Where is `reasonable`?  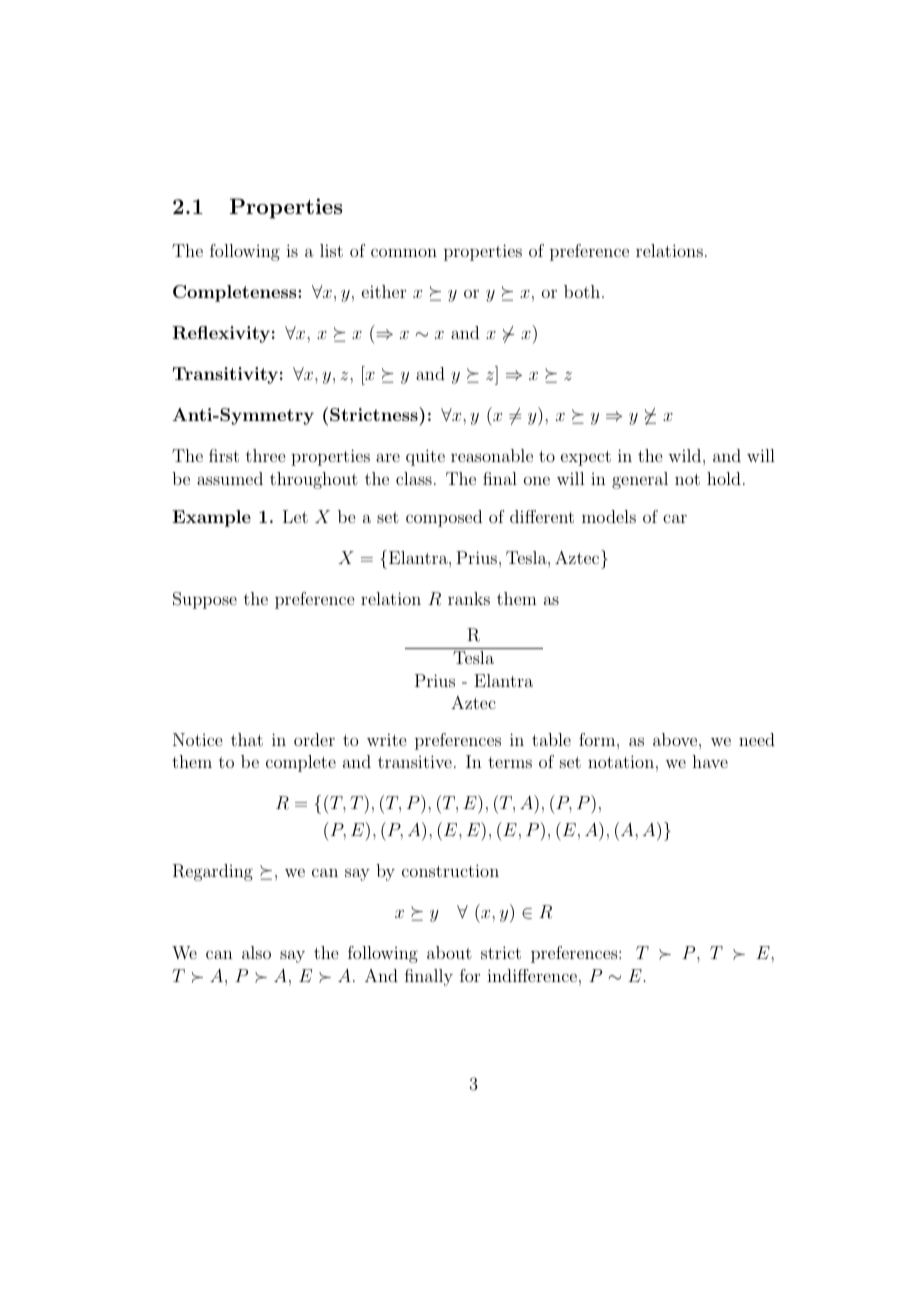
reasonable is located at coordinates (492, 455).
